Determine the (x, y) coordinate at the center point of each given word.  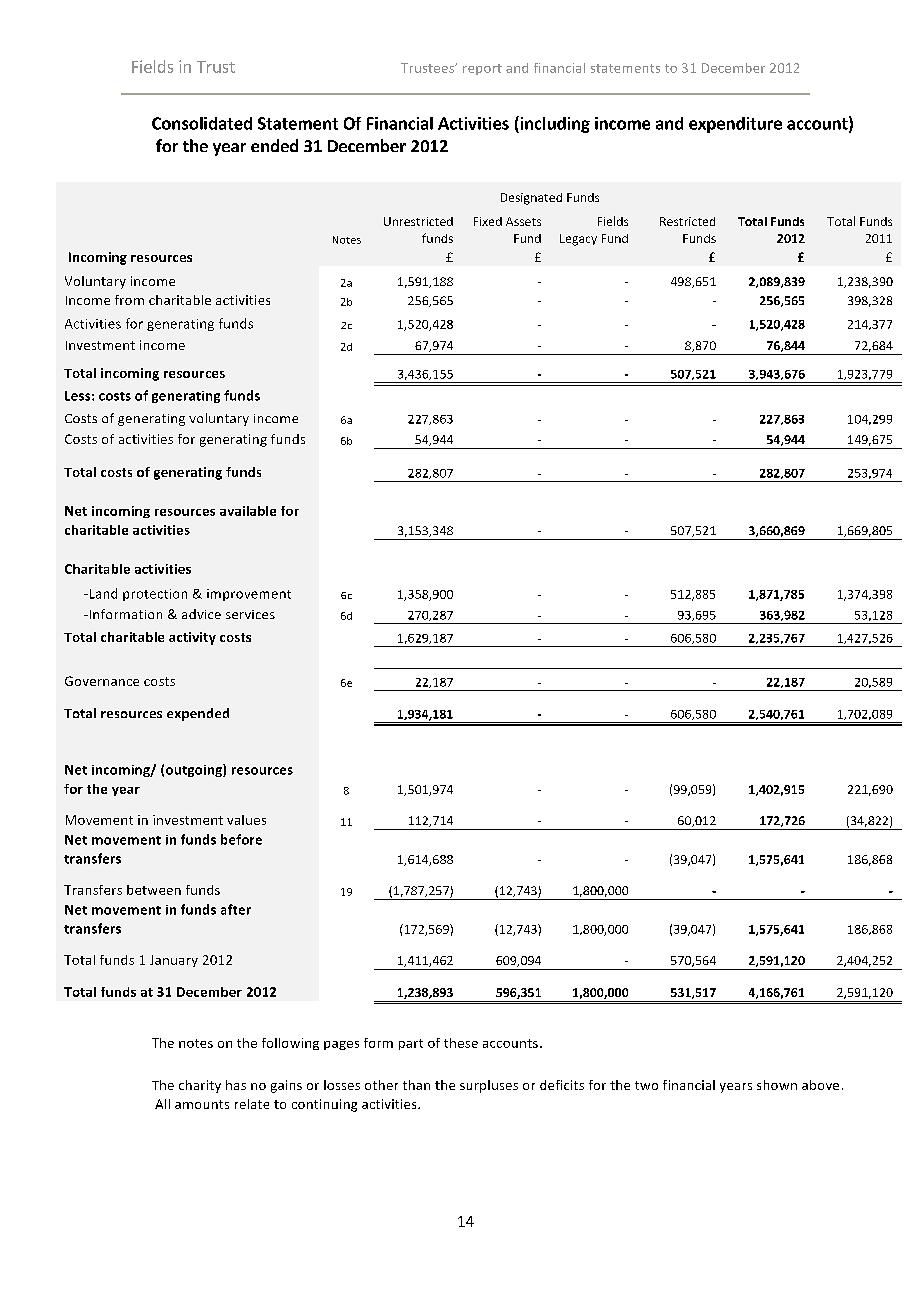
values (246, 820)
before (241, 839)
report (482, 69)
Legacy (578, 240)
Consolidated (202, 123)
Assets (523, 221)
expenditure (735, 125)
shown (777, 1085)
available (248, 511)
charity (200, 1086)
